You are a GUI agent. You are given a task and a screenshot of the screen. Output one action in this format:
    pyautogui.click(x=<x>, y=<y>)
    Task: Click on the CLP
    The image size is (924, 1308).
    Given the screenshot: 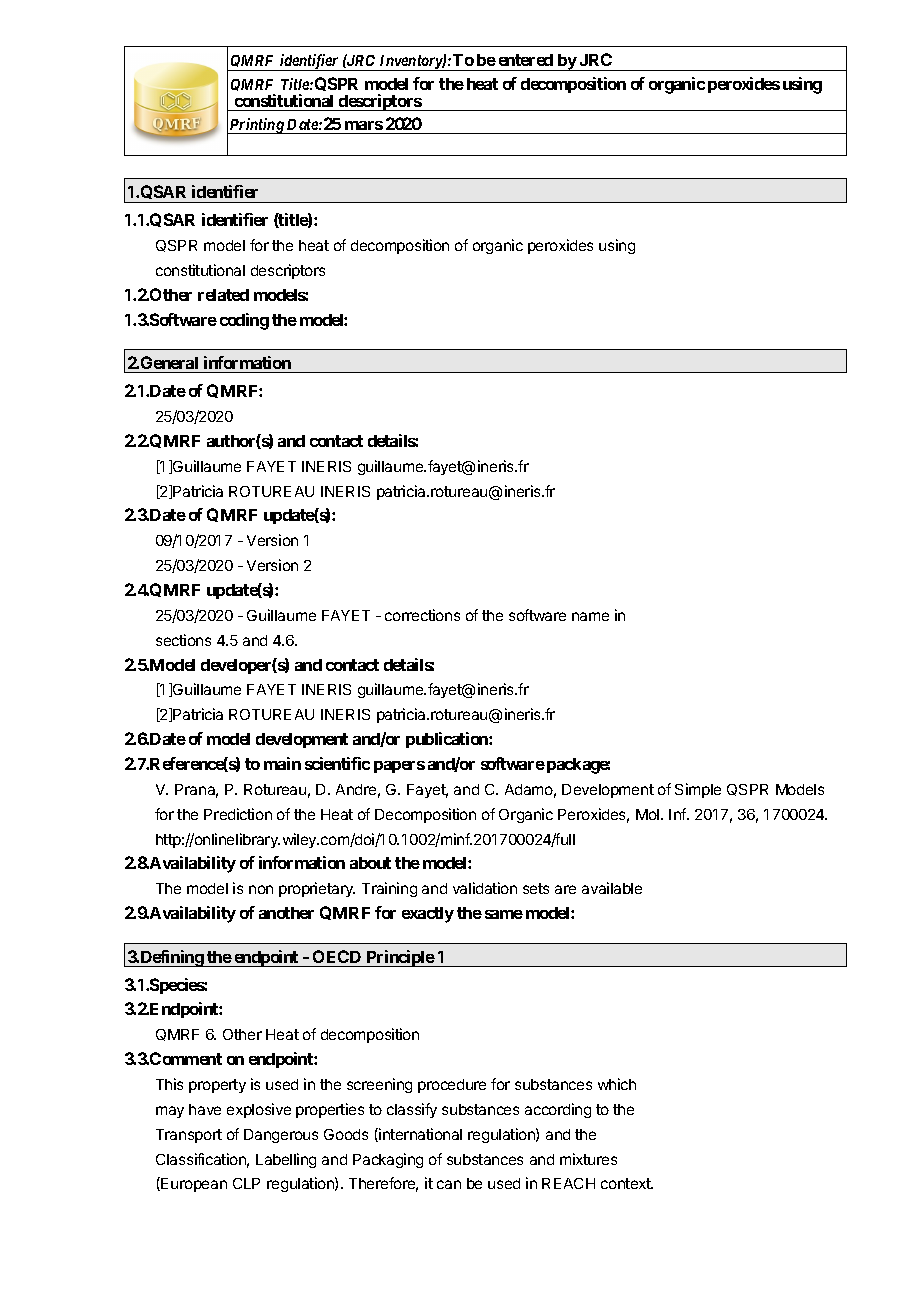 What is the action you would take?
    pyautogui.click(x=246, y=1183)
